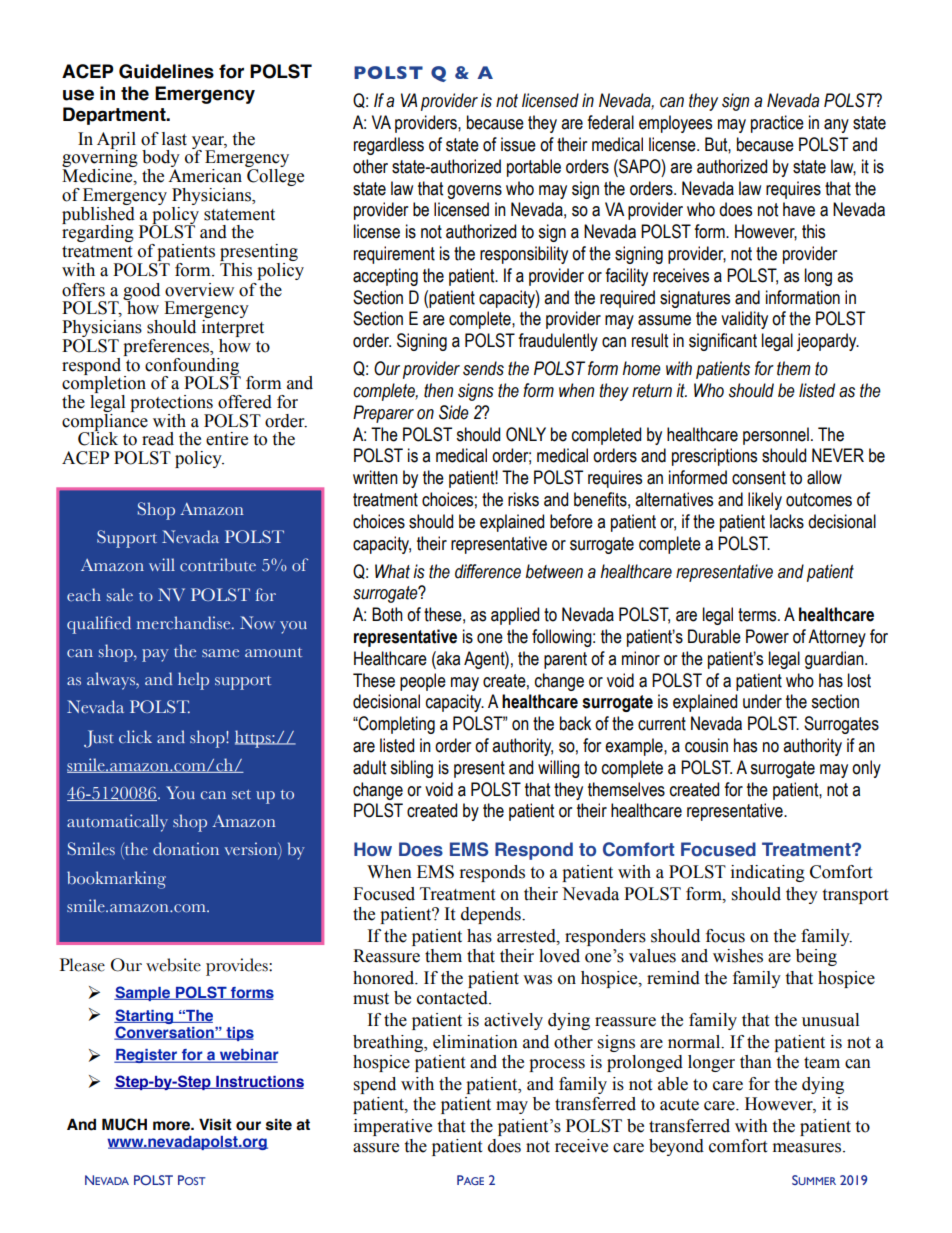 The image size is (952, 1233). I want to click on preferences, so click(167, 347).
